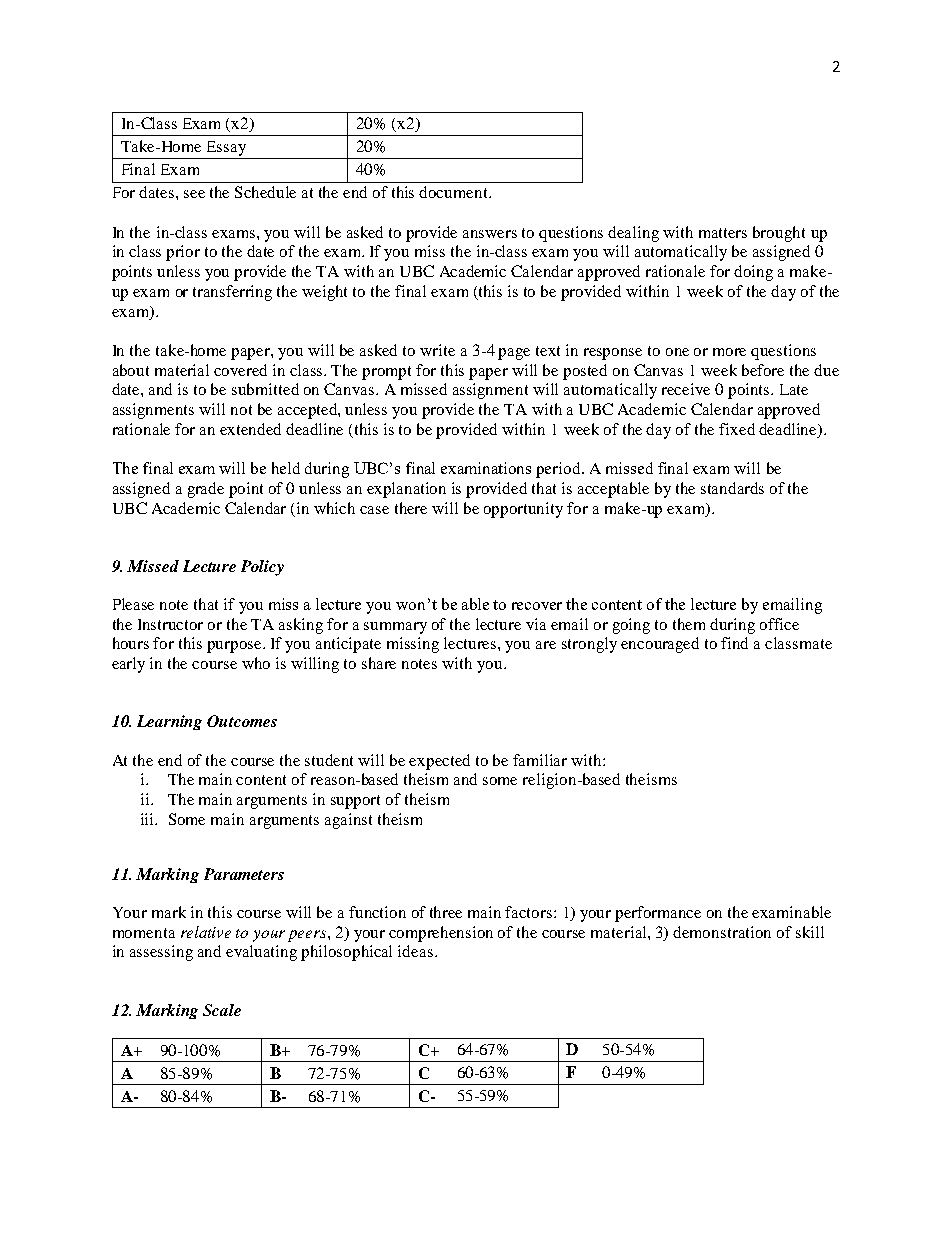 Image resolution: width=952 pixels, height=1233 pixels. What do you see at coordinates (722, 932) in the screenshot?
I see `demonstration` at bounding box center [722, 932].
